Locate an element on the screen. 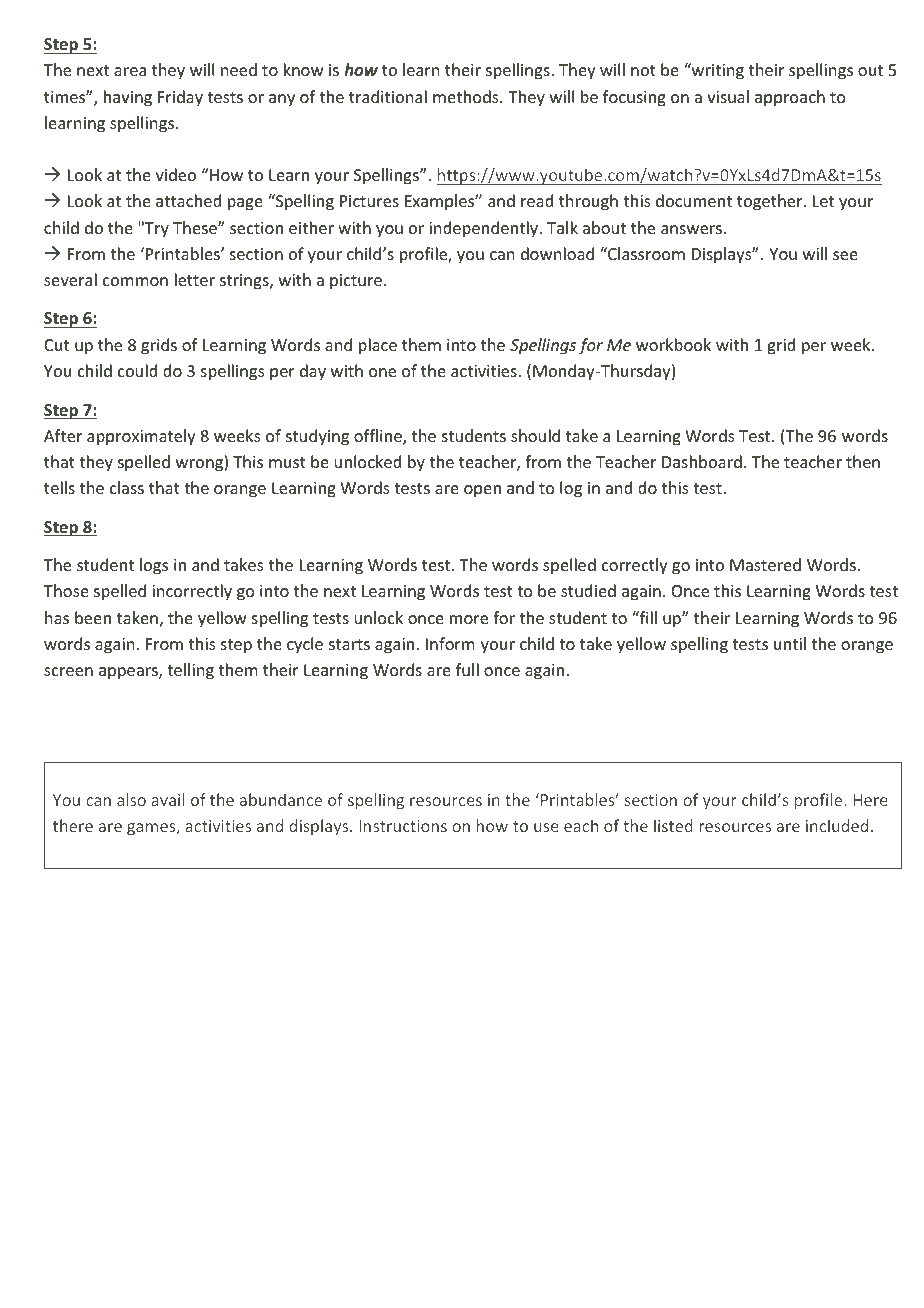  full is located at coordinates (467, 669).
